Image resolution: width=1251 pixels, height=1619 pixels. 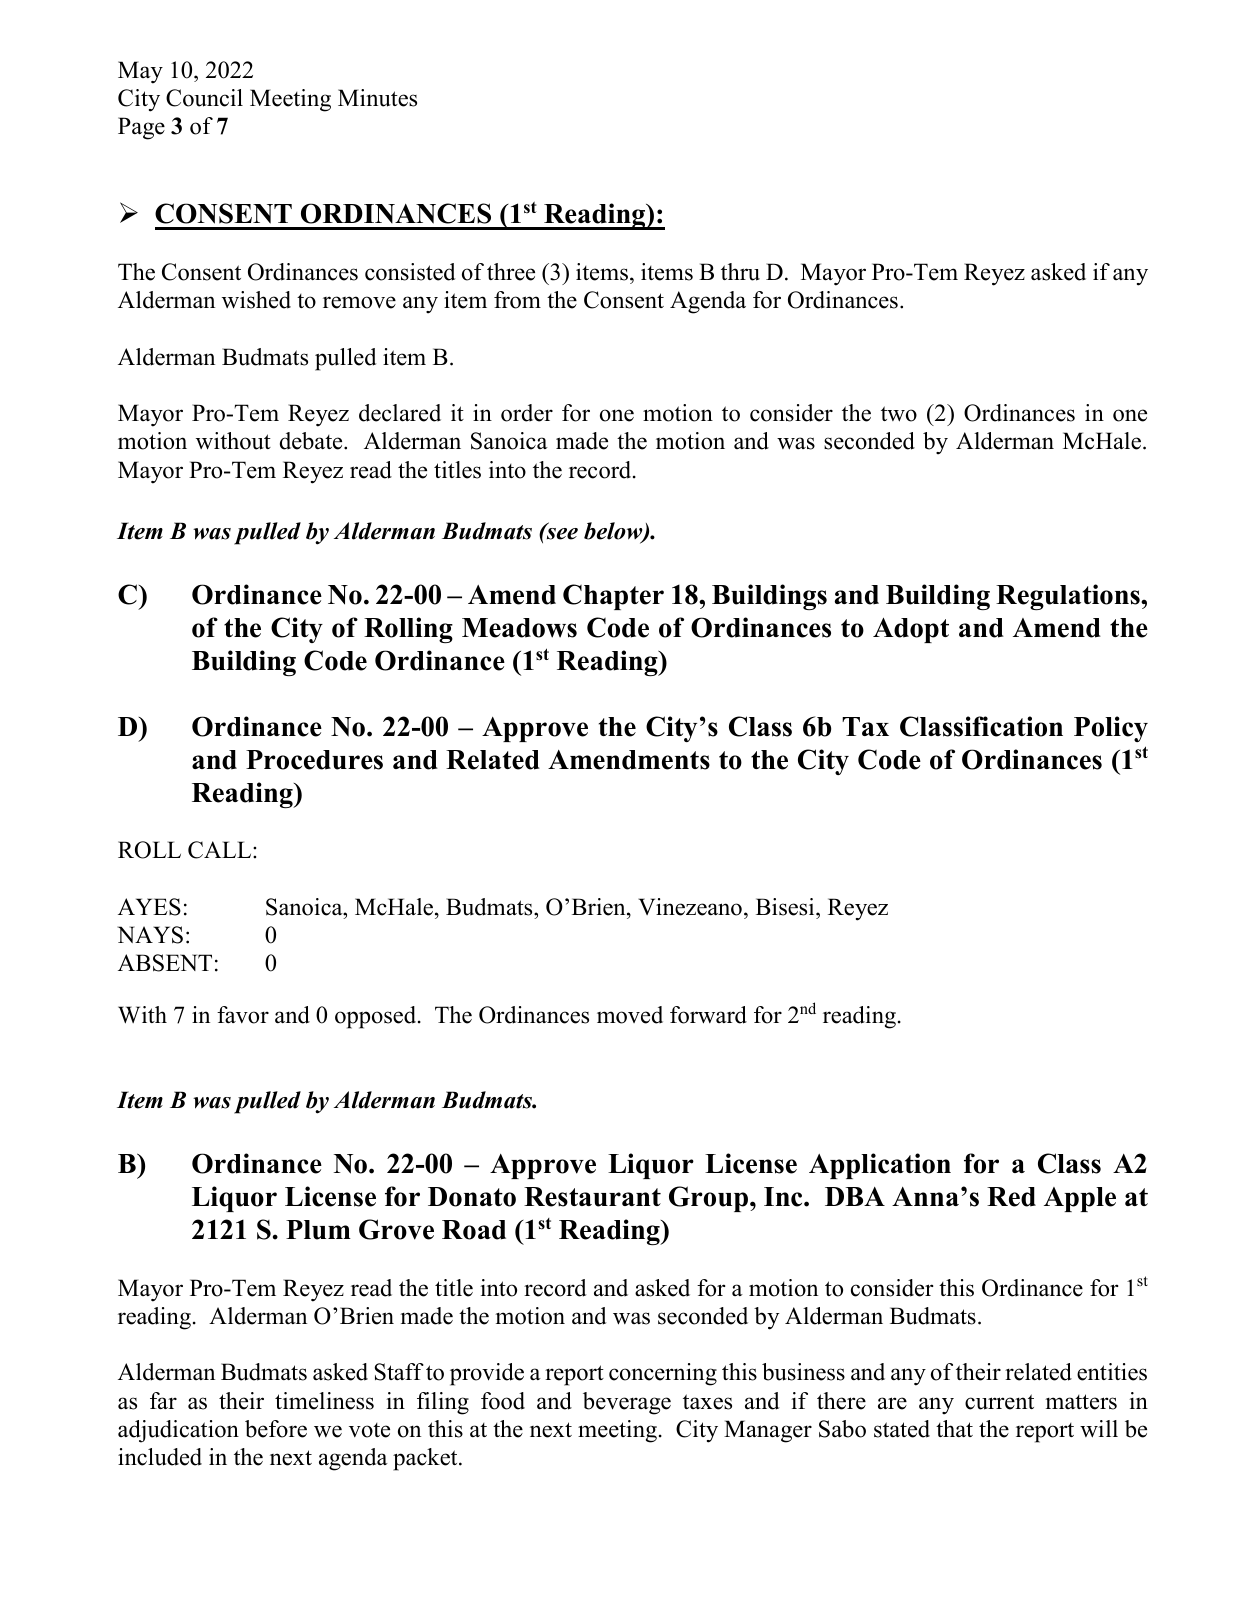 What do you see at coordinates (740, 272) in the page?
I see `thru` at bounding box center [740, 272].
